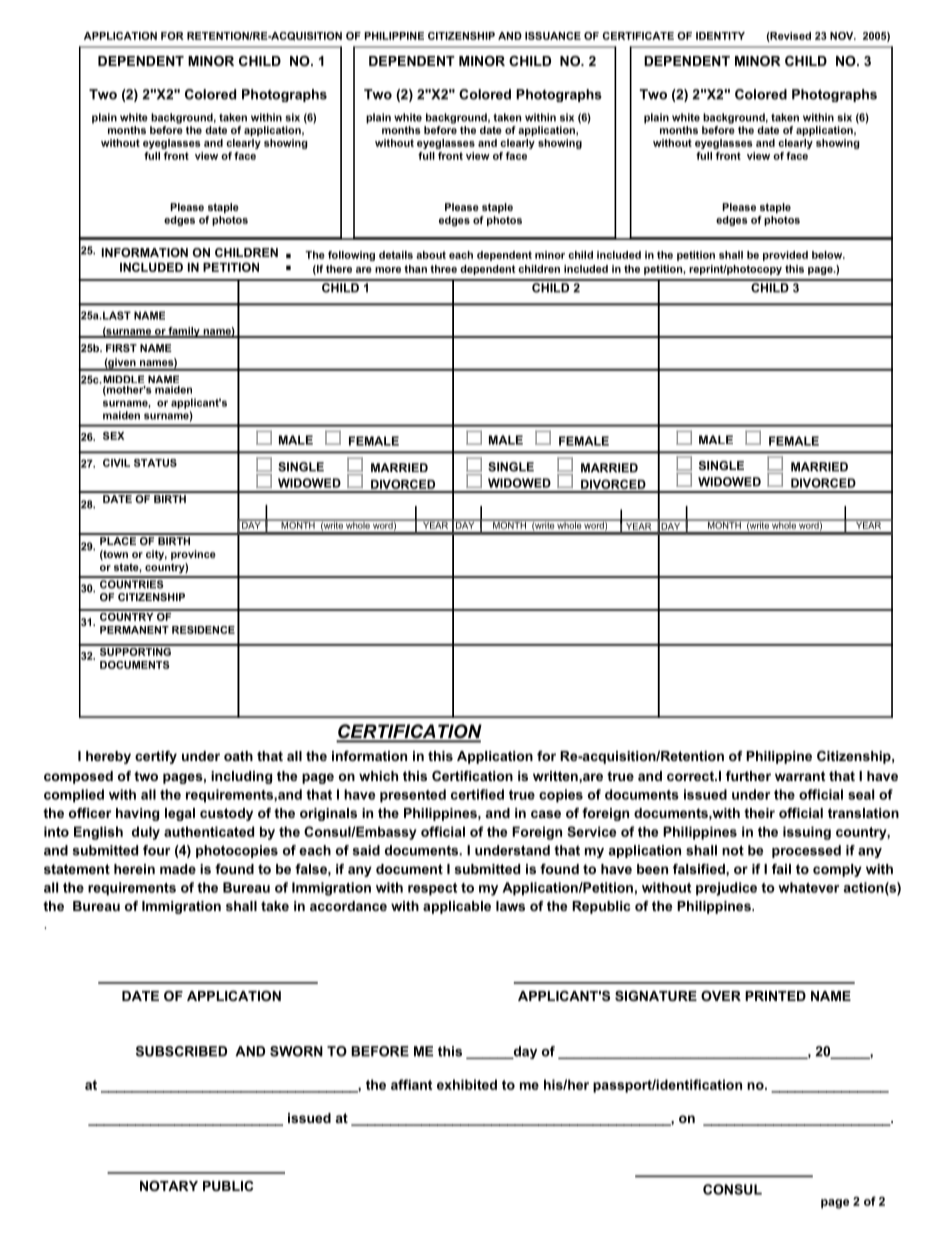 Image resolution: width=952 pixels, height=1233 pixels. Describe the element at coordinates (121, 348) in the page. I see `FIRST` at that location.
